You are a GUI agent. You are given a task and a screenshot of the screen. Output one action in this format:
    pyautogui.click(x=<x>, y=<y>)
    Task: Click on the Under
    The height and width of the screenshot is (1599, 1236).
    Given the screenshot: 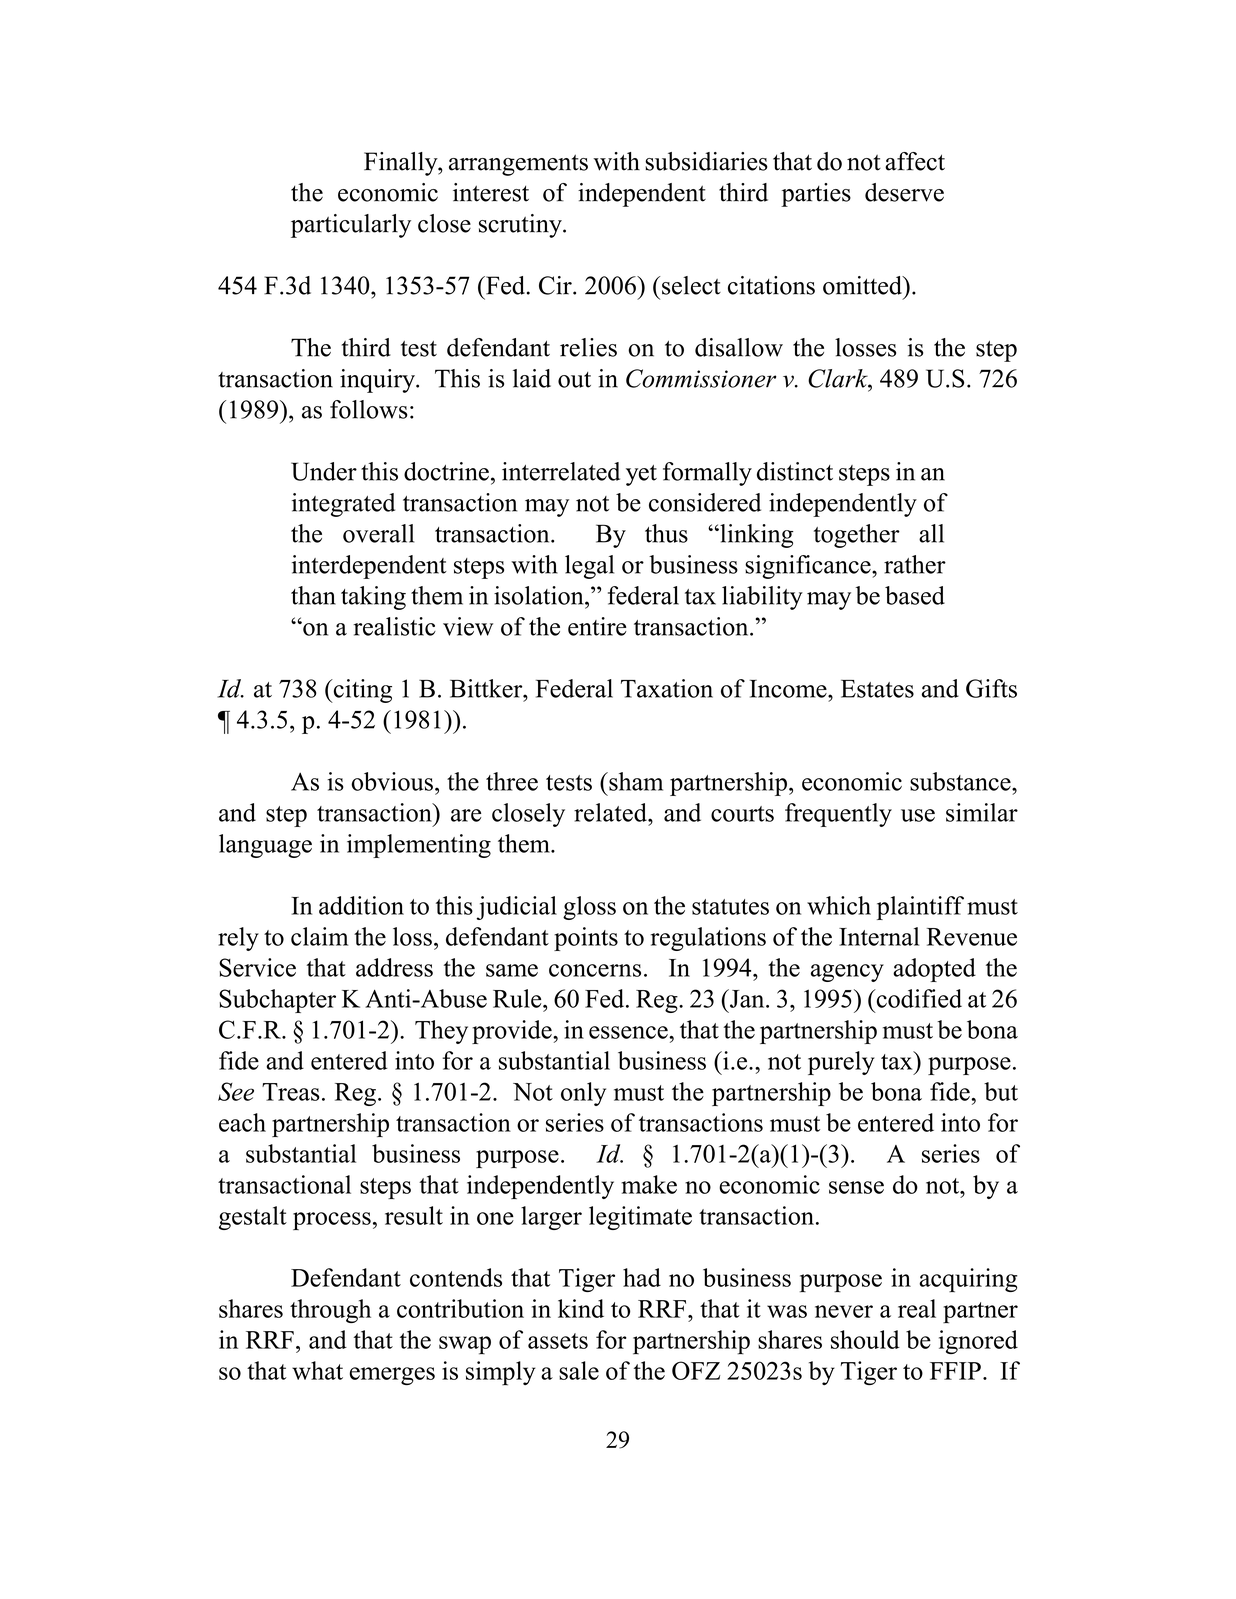 What is the action you would take?
    pyautogui.click(x=324, y=471)
